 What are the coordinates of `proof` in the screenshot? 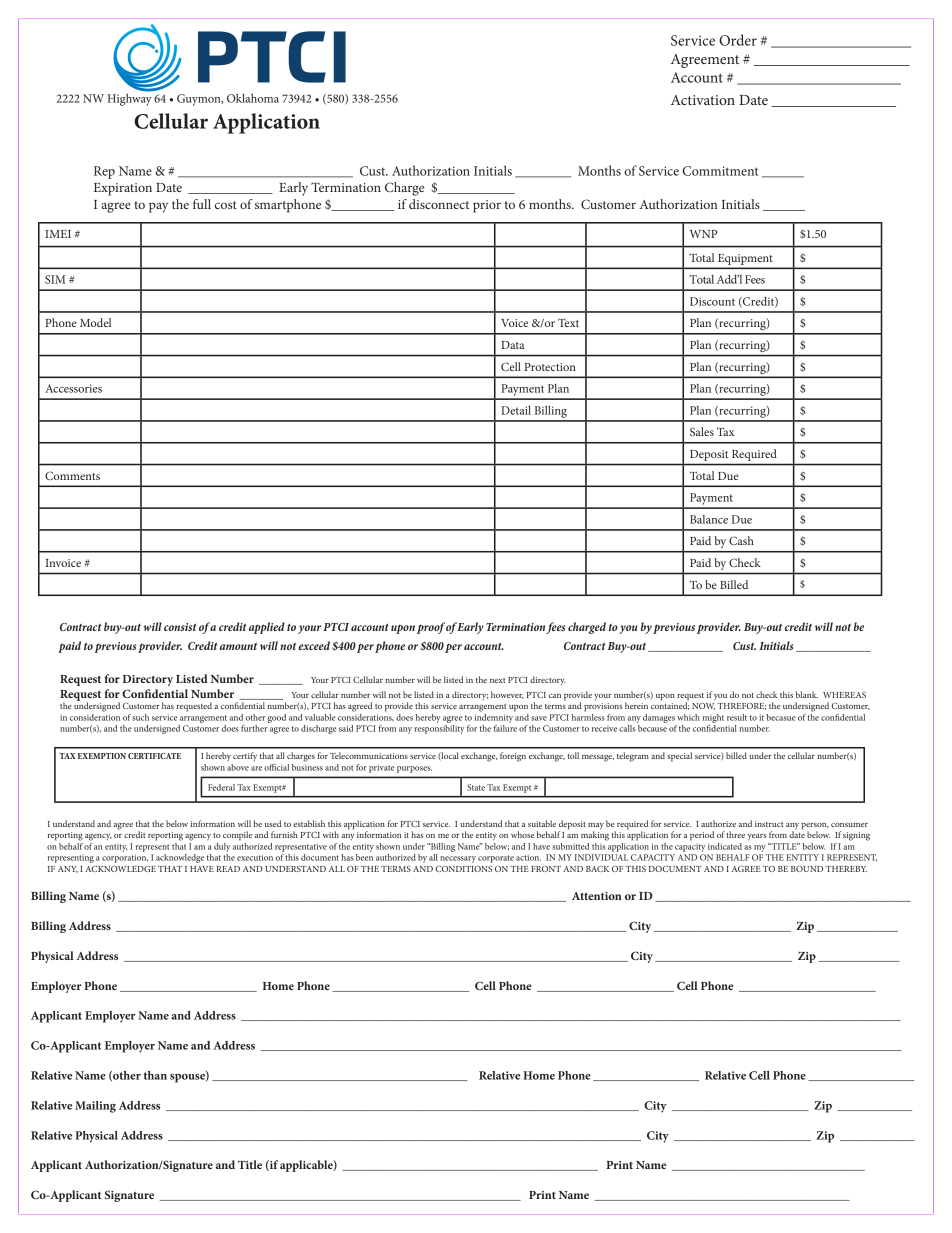 It's located at (431, 628).
